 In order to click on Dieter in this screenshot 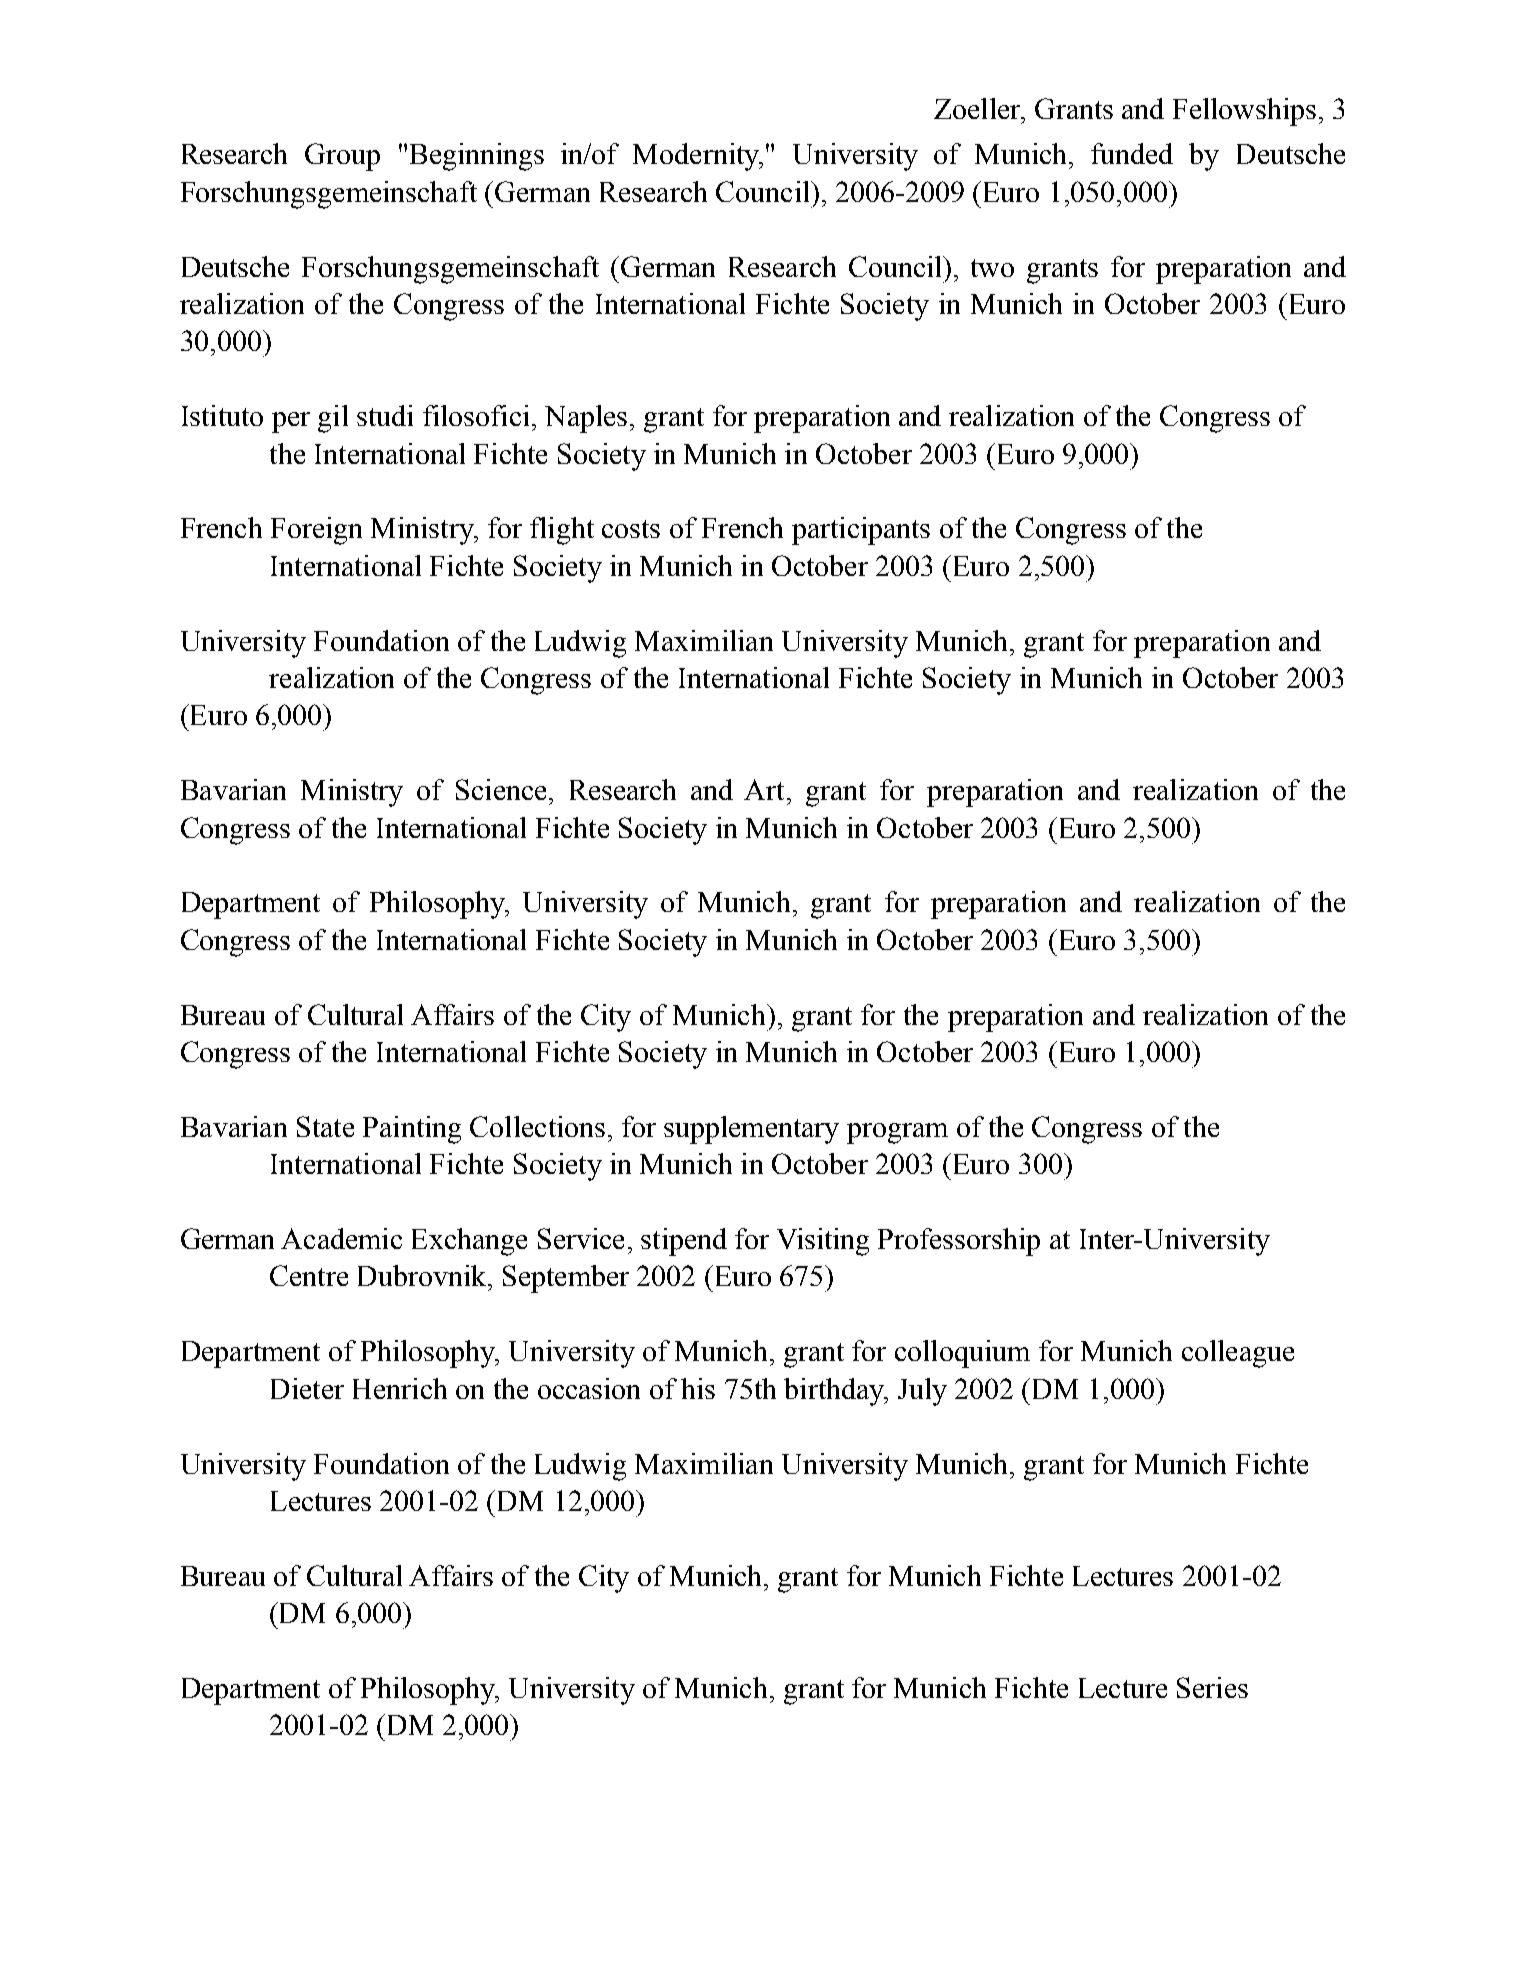, I will do `click(307, 1388)`.
